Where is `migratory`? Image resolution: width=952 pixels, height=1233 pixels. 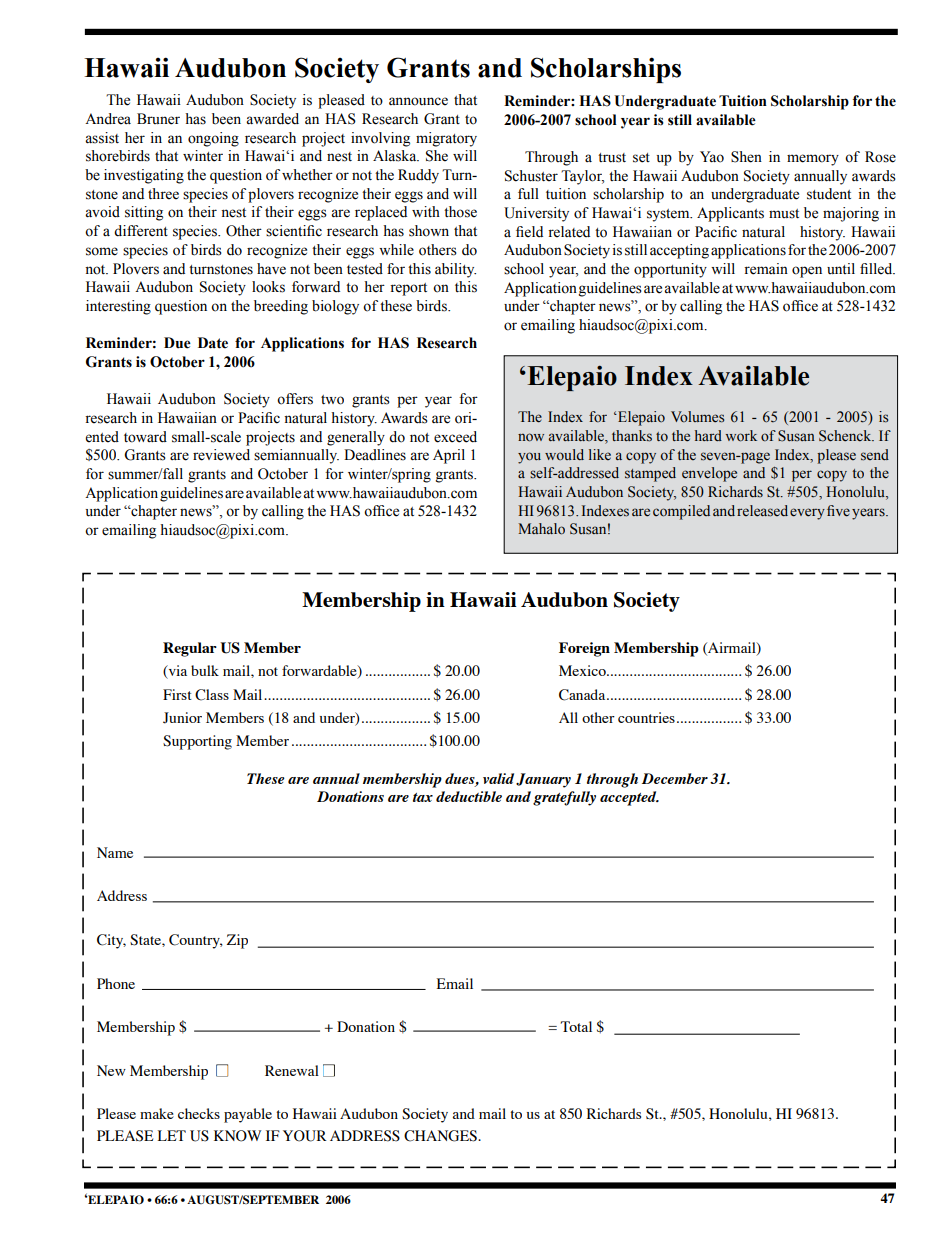
migratory is located at coordinates (446, 139).
